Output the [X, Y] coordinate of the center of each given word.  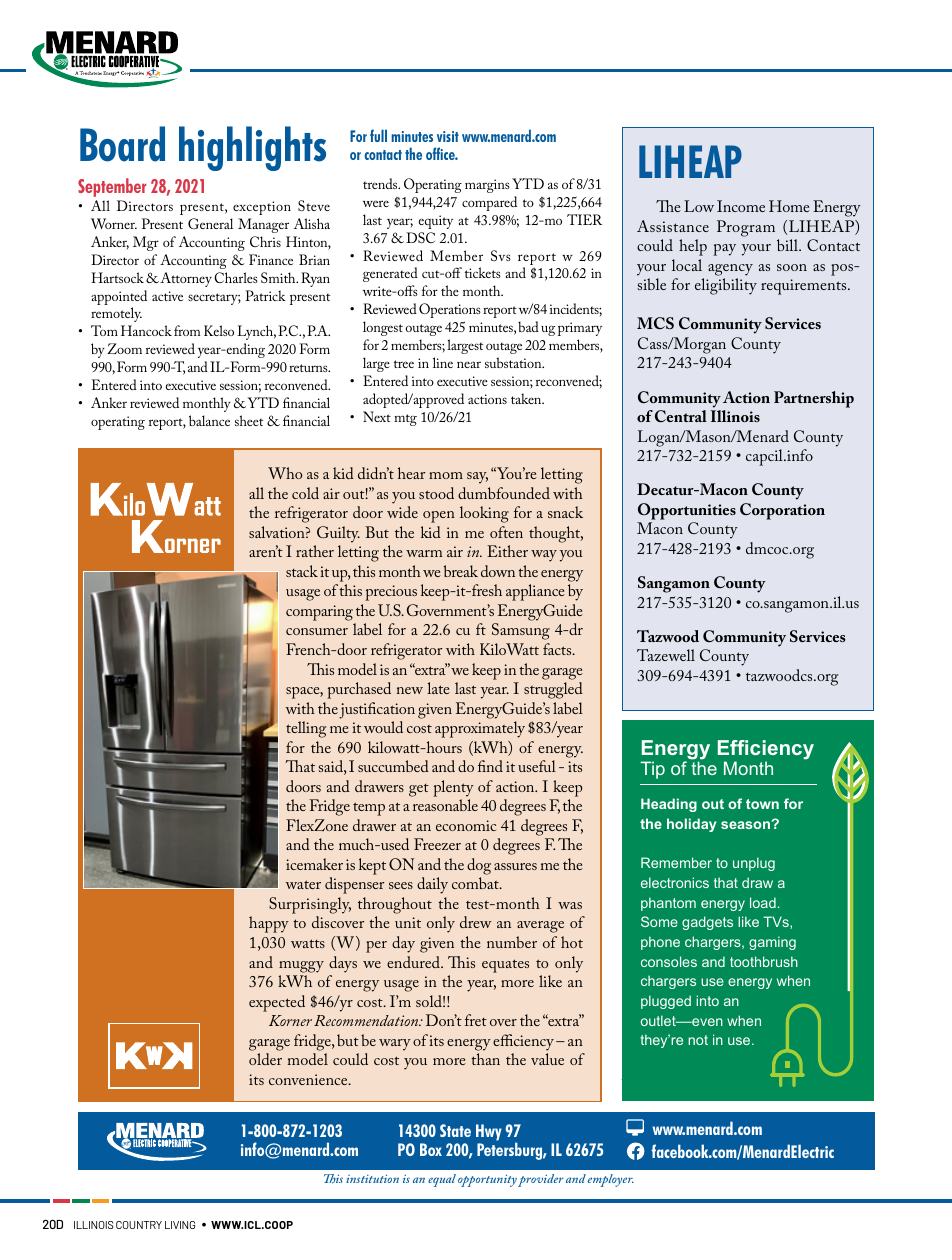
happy [269, 924]
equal [442, 1180]
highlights [252, 148]
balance [209, 420]
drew [476, 922]
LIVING [180, 1225]
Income [741, 206]
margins [487, 186]
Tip [652, 770]
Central [681, 416]
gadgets [707, 923]
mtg [405, 420]
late [438, 688]
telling [306, 729]
